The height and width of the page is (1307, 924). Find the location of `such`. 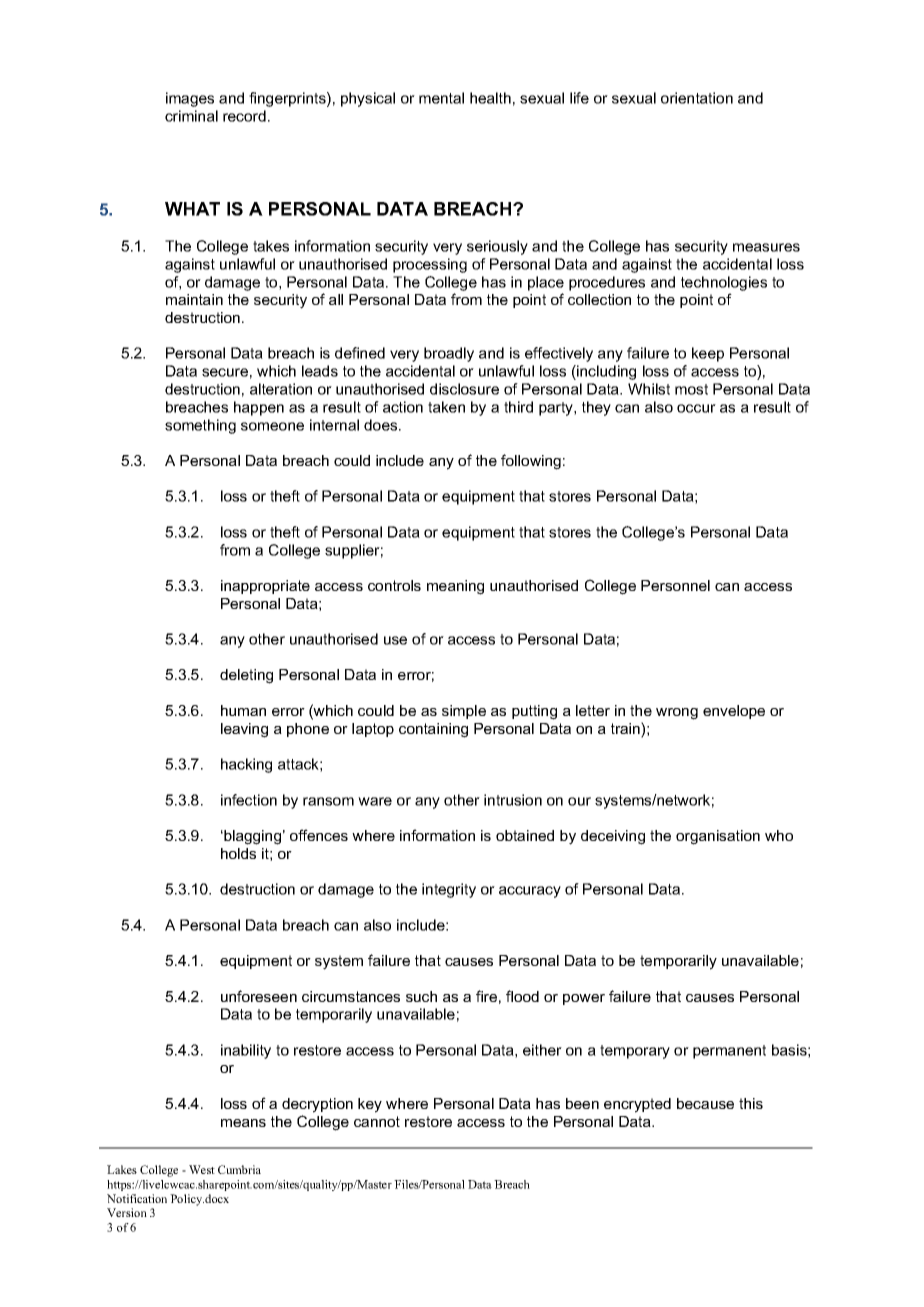

such is located at coordinates (421, 996).
